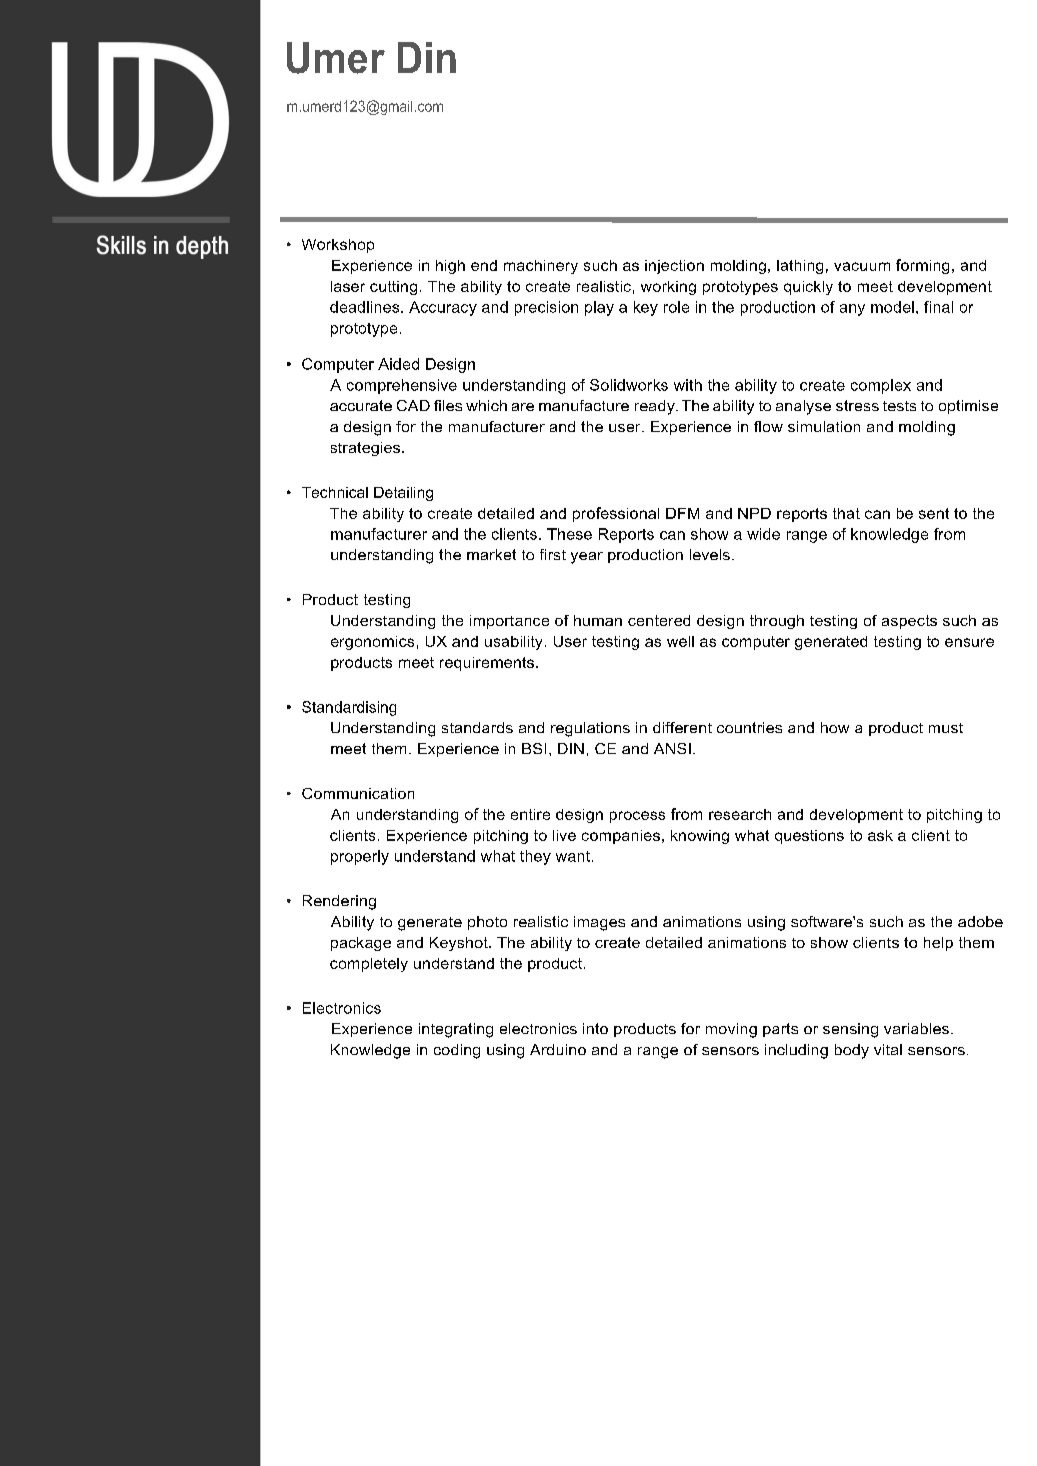 Image resolution: width=1037 pixels, height=1466 pixels. What do you see at coordinates (491, 554) in the screenshot?
I see `market` at bounding box center [491, 554].
